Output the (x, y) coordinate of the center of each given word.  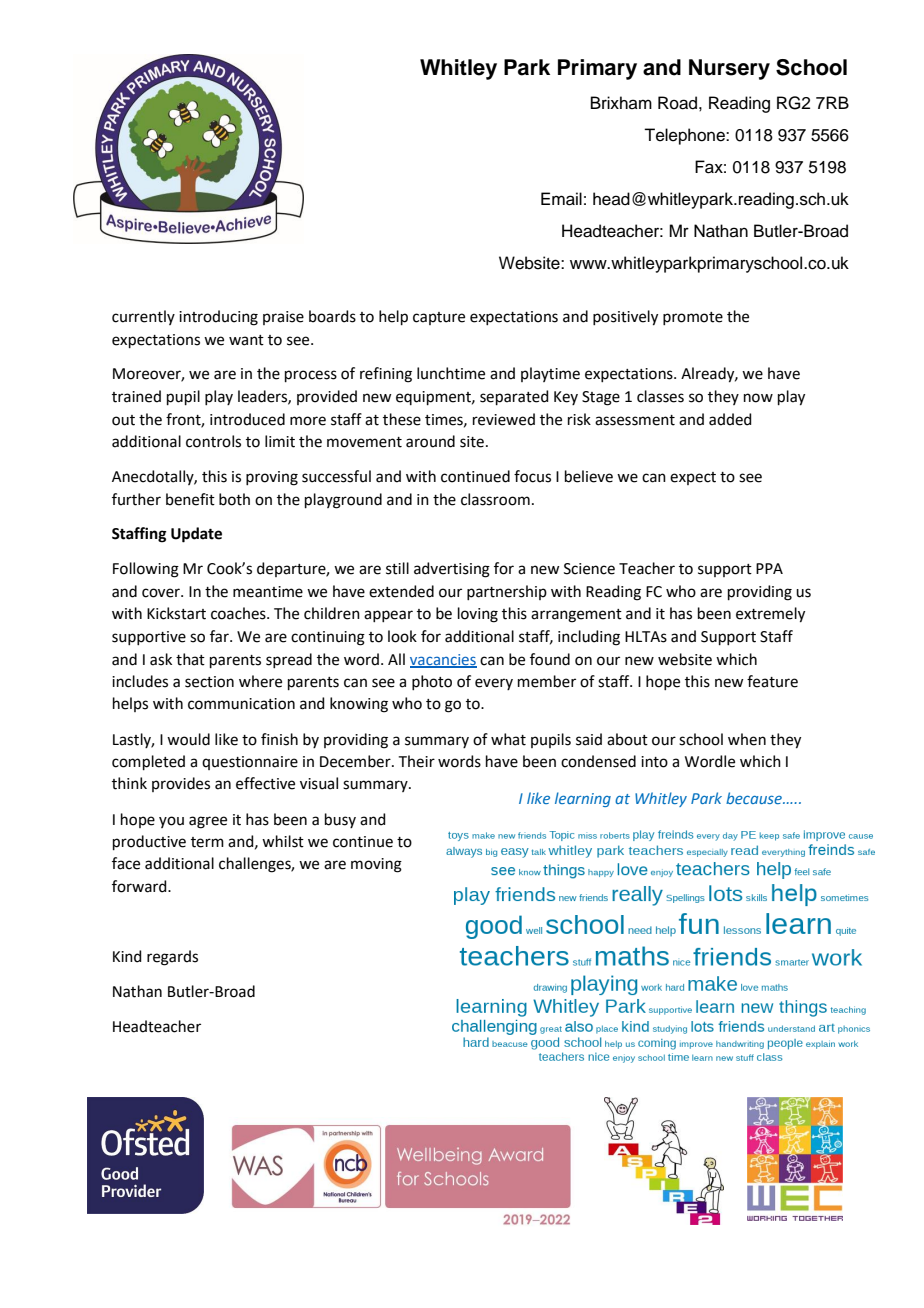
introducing (218, 318)
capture (439, 318)
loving (478, 615)
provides (181, 784)
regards (172, 958)
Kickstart (176, 613)
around (430, 441)
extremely (770, 615)
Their (417, 761)
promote (693, 318)
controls (213, 441)
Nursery (729, 69)
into (654, 762)
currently (143, 317)
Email (561, 199)
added (730, 419)
